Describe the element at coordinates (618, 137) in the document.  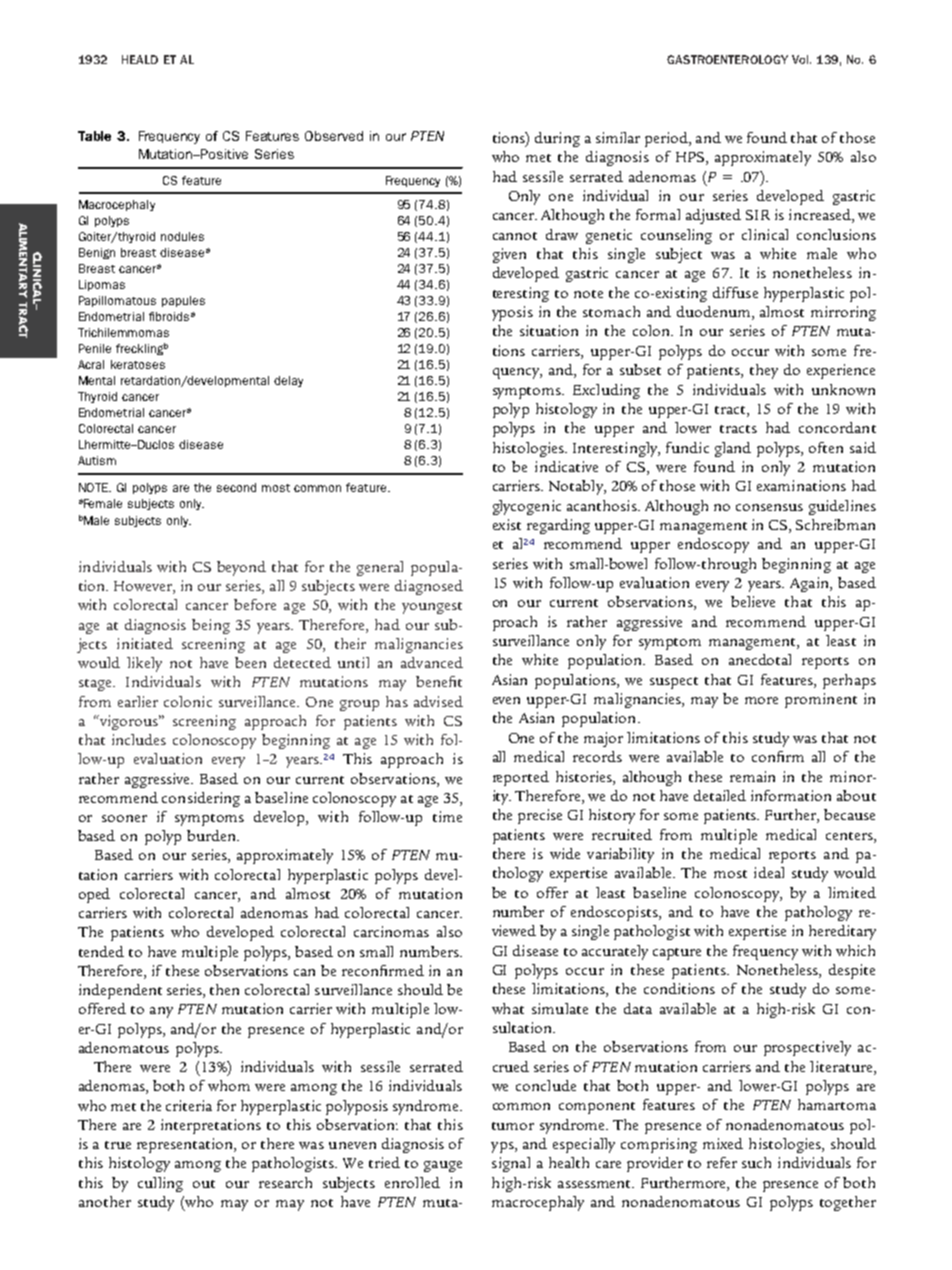
I see `similar` at that location.
